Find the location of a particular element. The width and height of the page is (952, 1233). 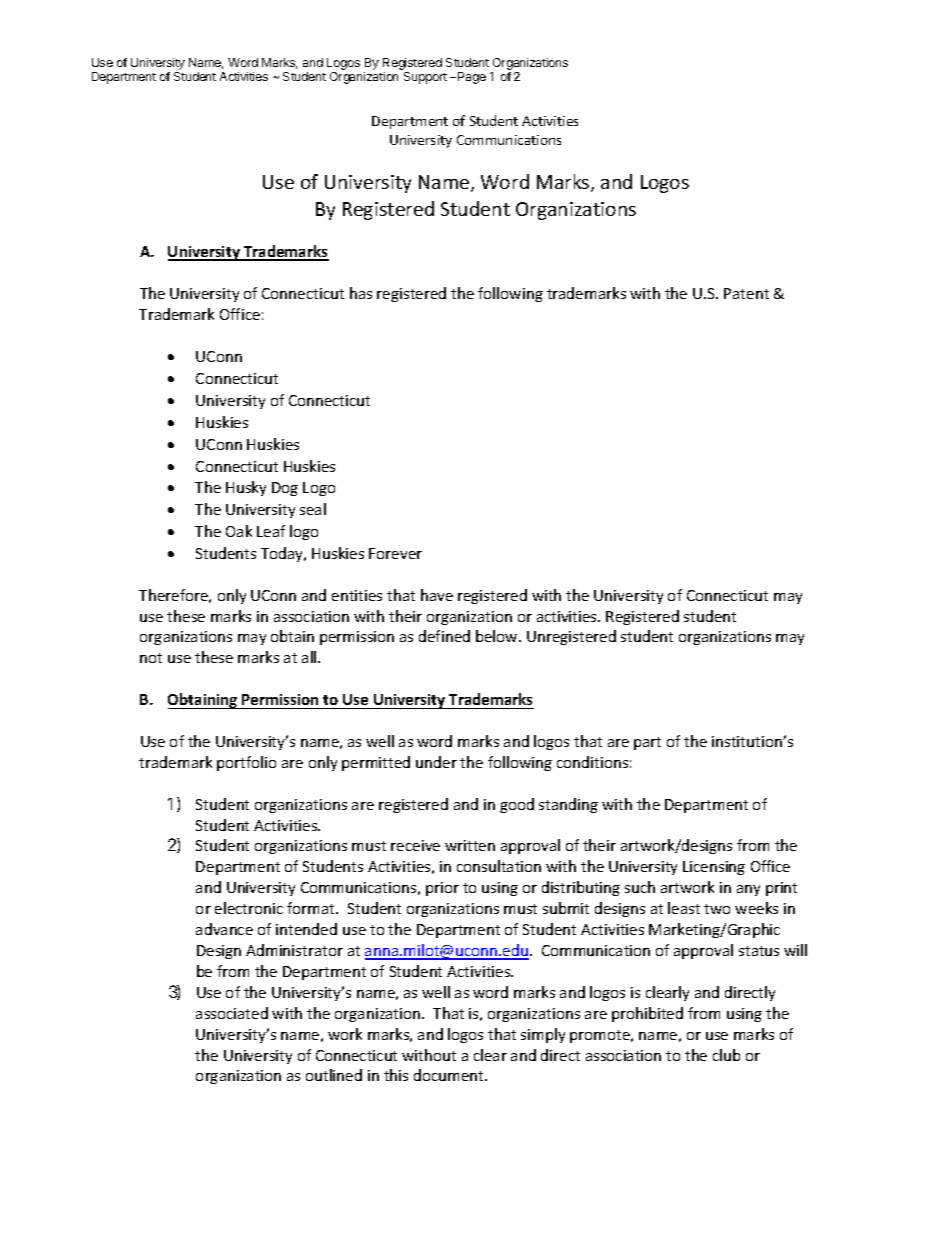

portfolio is located at coordinates (246, 763).
